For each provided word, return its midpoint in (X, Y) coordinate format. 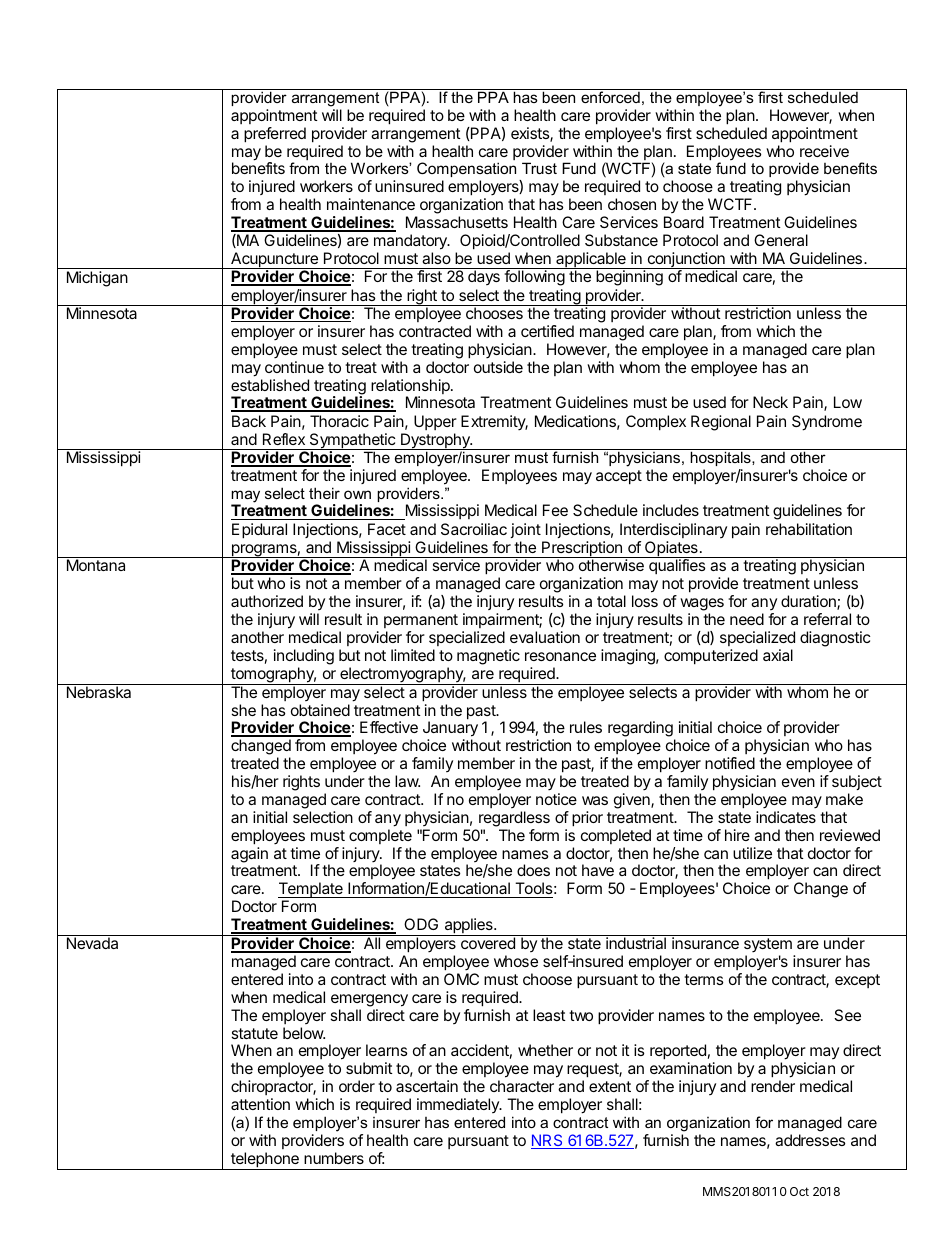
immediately (459, 1105)
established (270, 385)
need (747, 619)
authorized (267, 601)
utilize (752, 853)
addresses (810, 1140)
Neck (770, 402)
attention (260, 1104)
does (533, 870)
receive (824, 151)
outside (498, 367)
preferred (275, 135)
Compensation (466, 171)
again (249, 855)
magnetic (488, 657)
